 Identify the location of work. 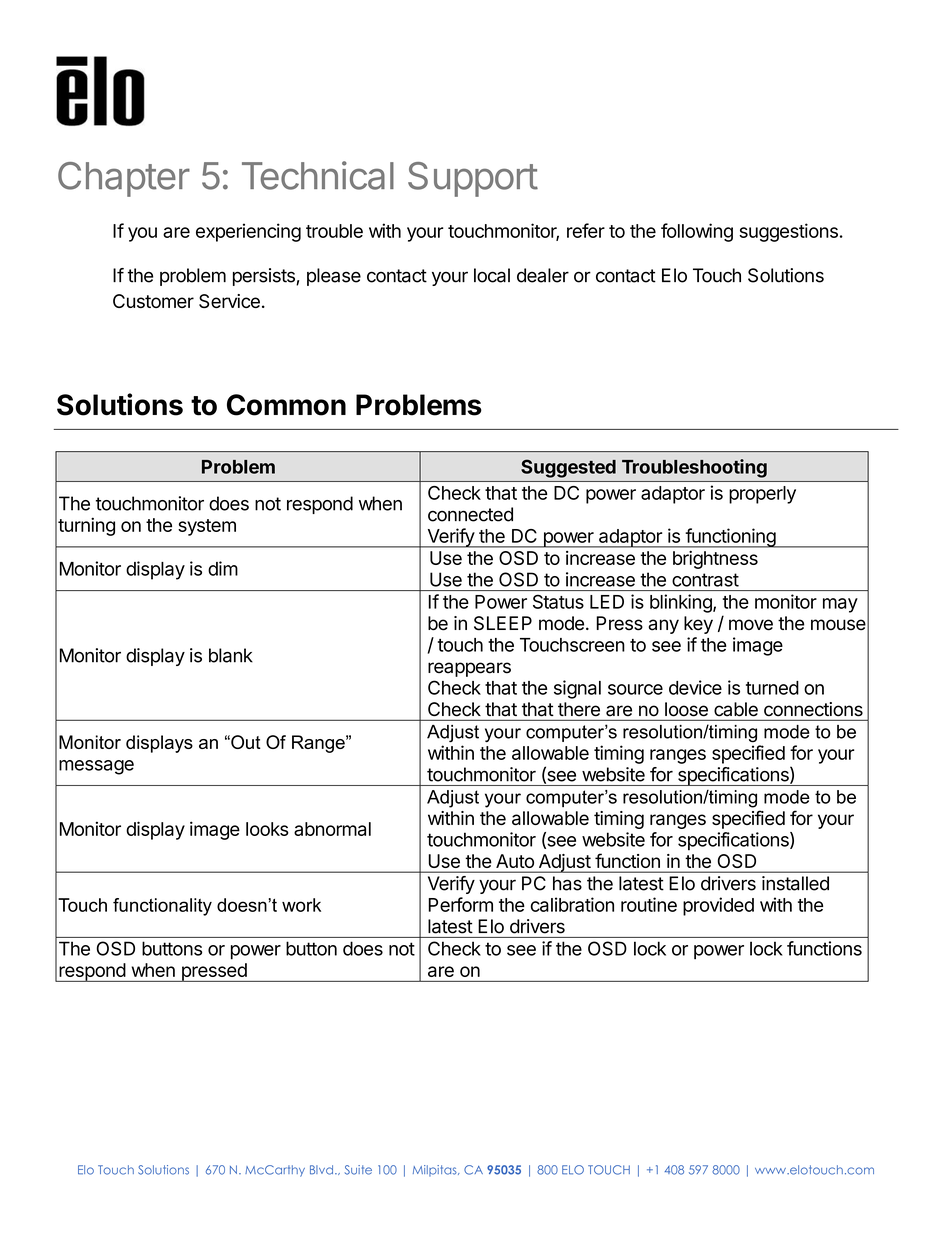
(301, 905).
